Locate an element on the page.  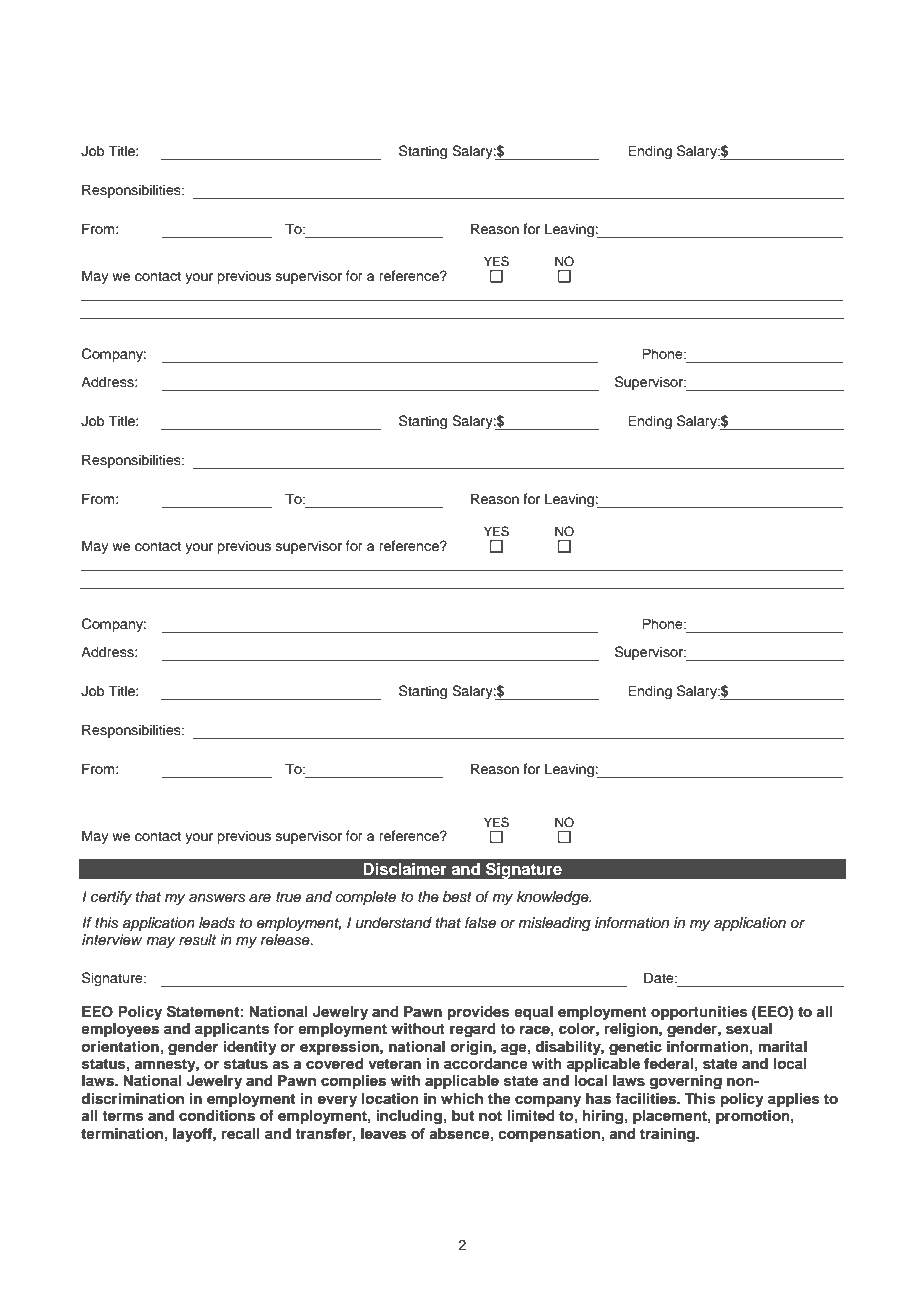
knowledge is located at coordinates (554, 898).
